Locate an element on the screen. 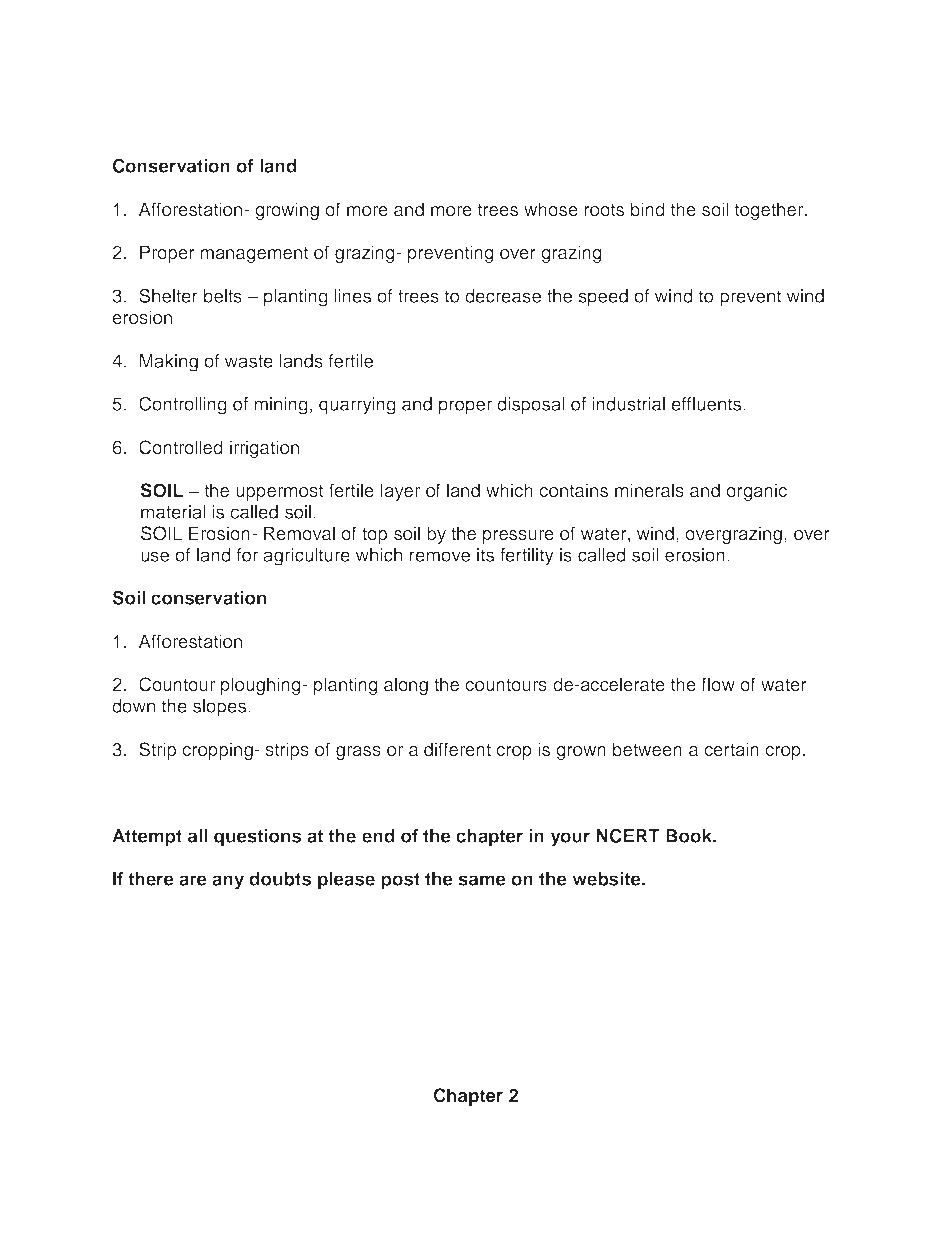  management is located at coordinates (254, 254).
